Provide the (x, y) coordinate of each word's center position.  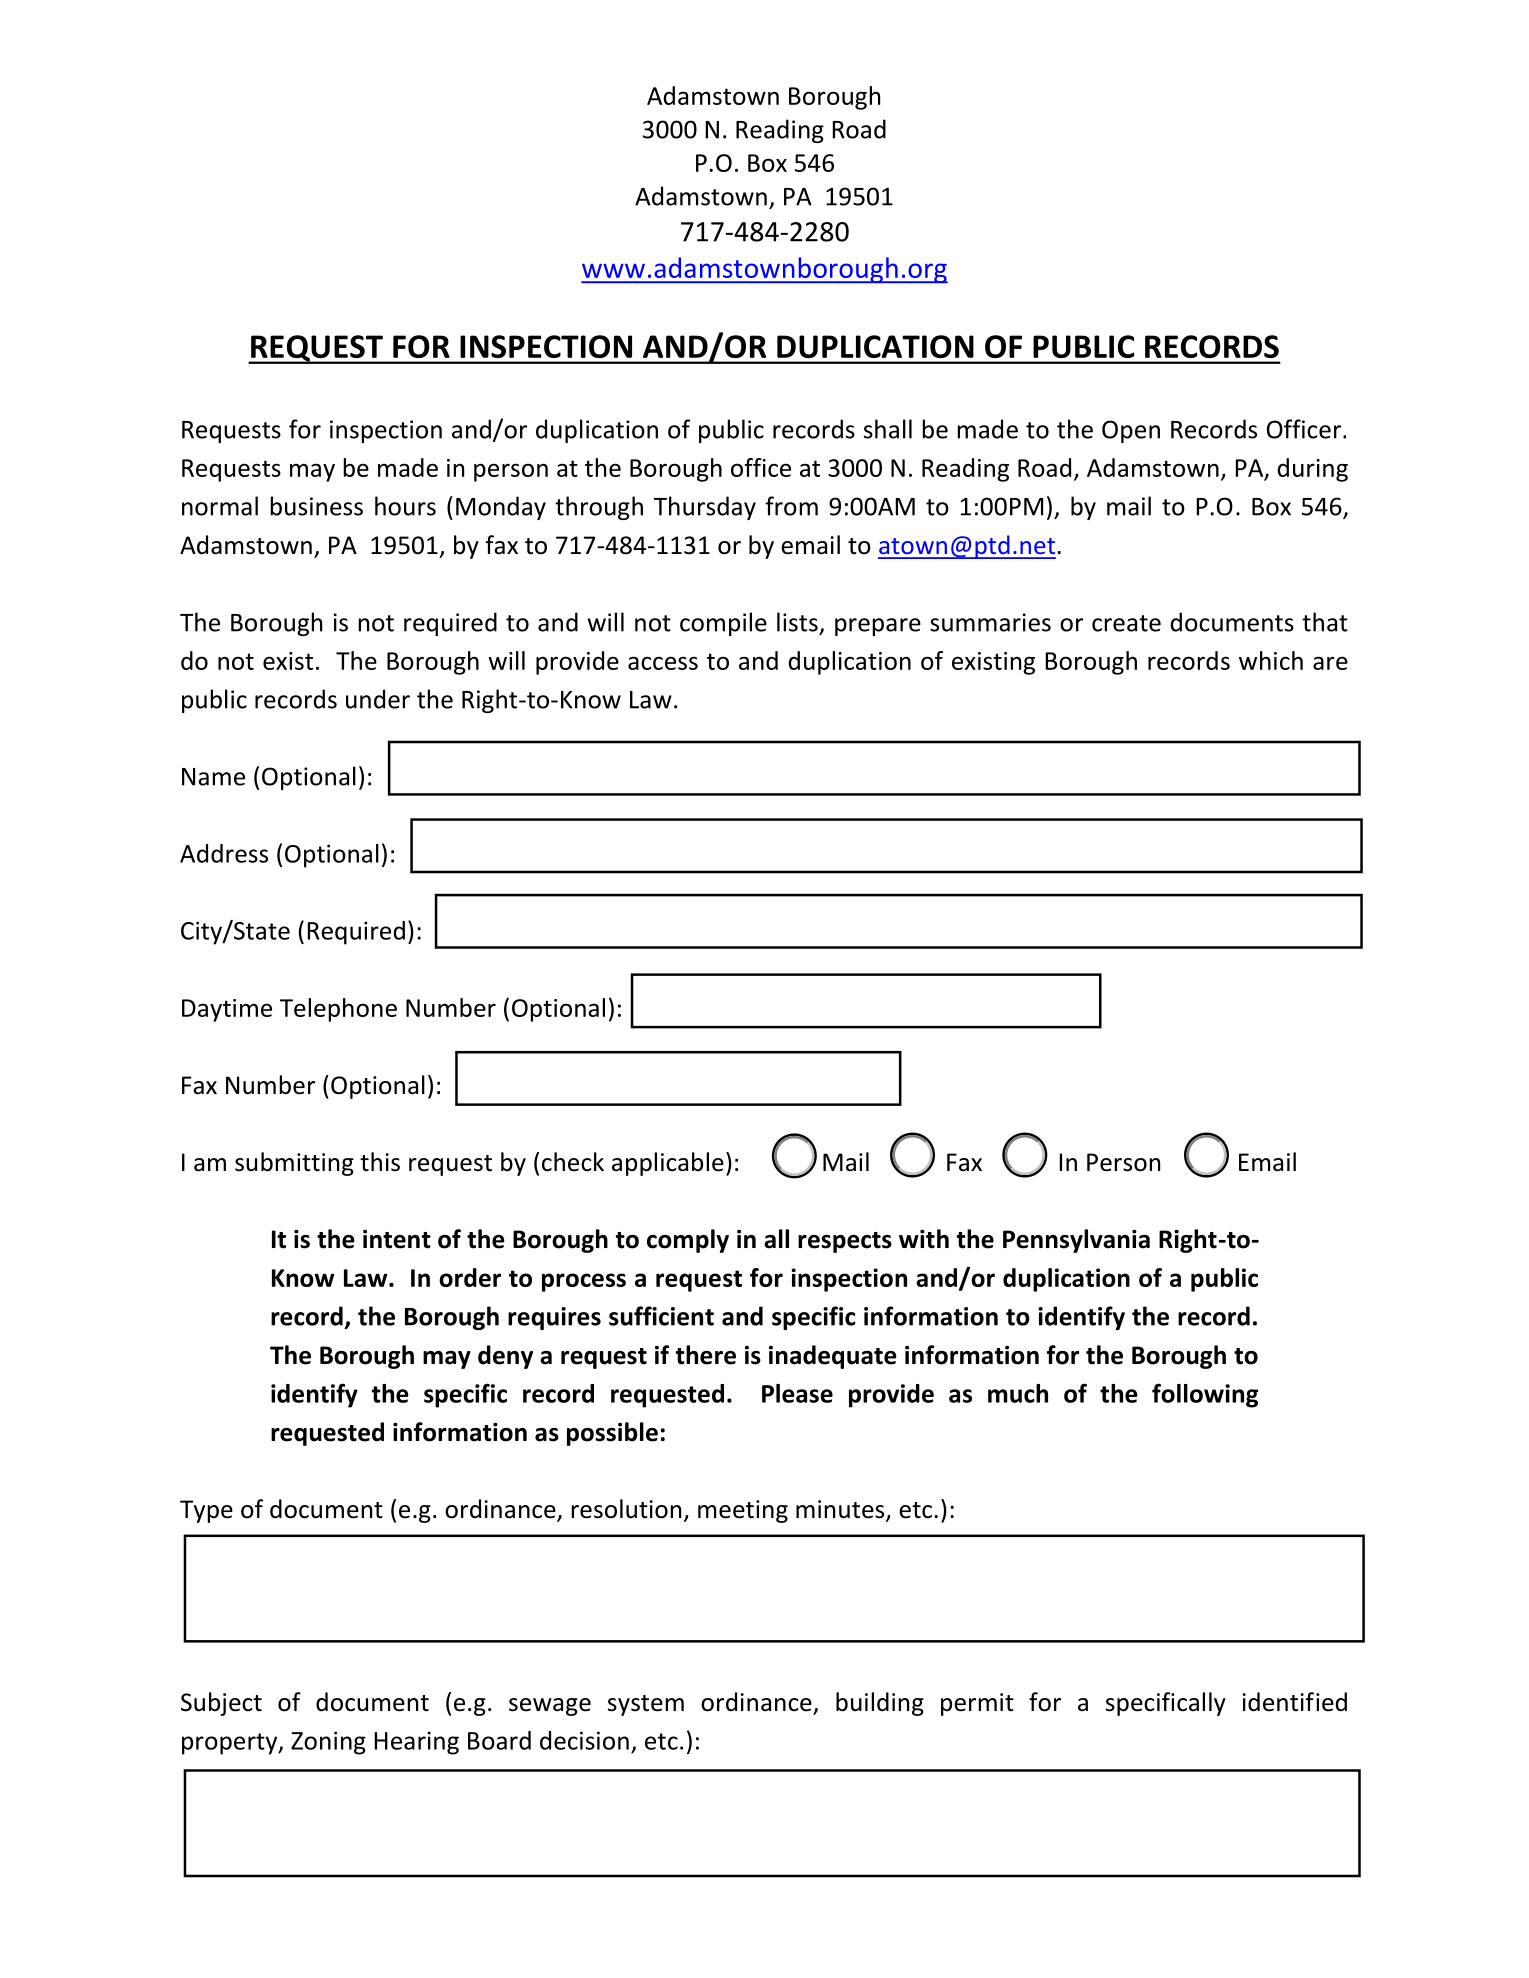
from (791, 506)
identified (1294, 1702)
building (880, 1704)
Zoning (328, 1743)
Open (1131, 431)
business (316, 506)
